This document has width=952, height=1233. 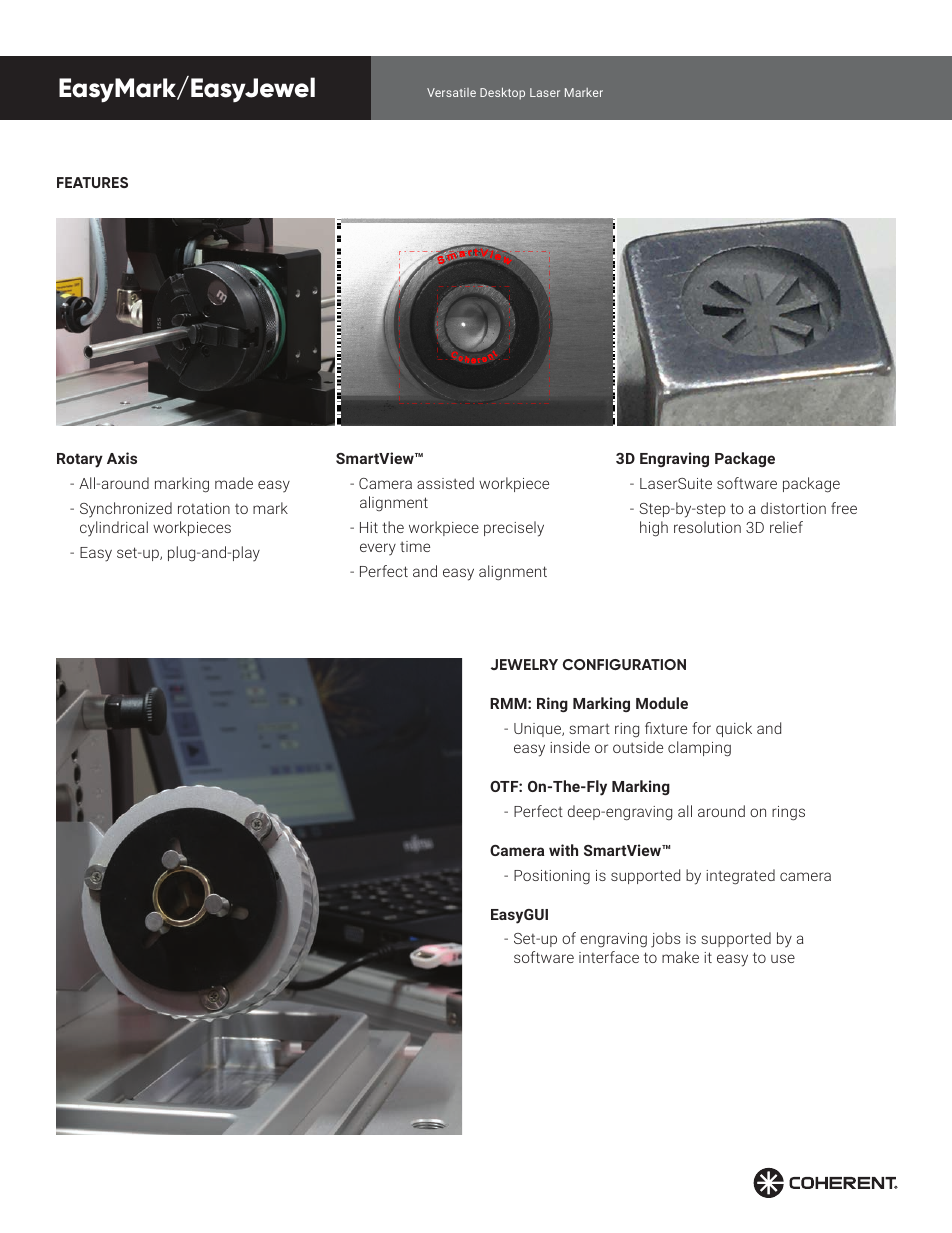 I want to click on Positioning, so click(x=552, y=877).
